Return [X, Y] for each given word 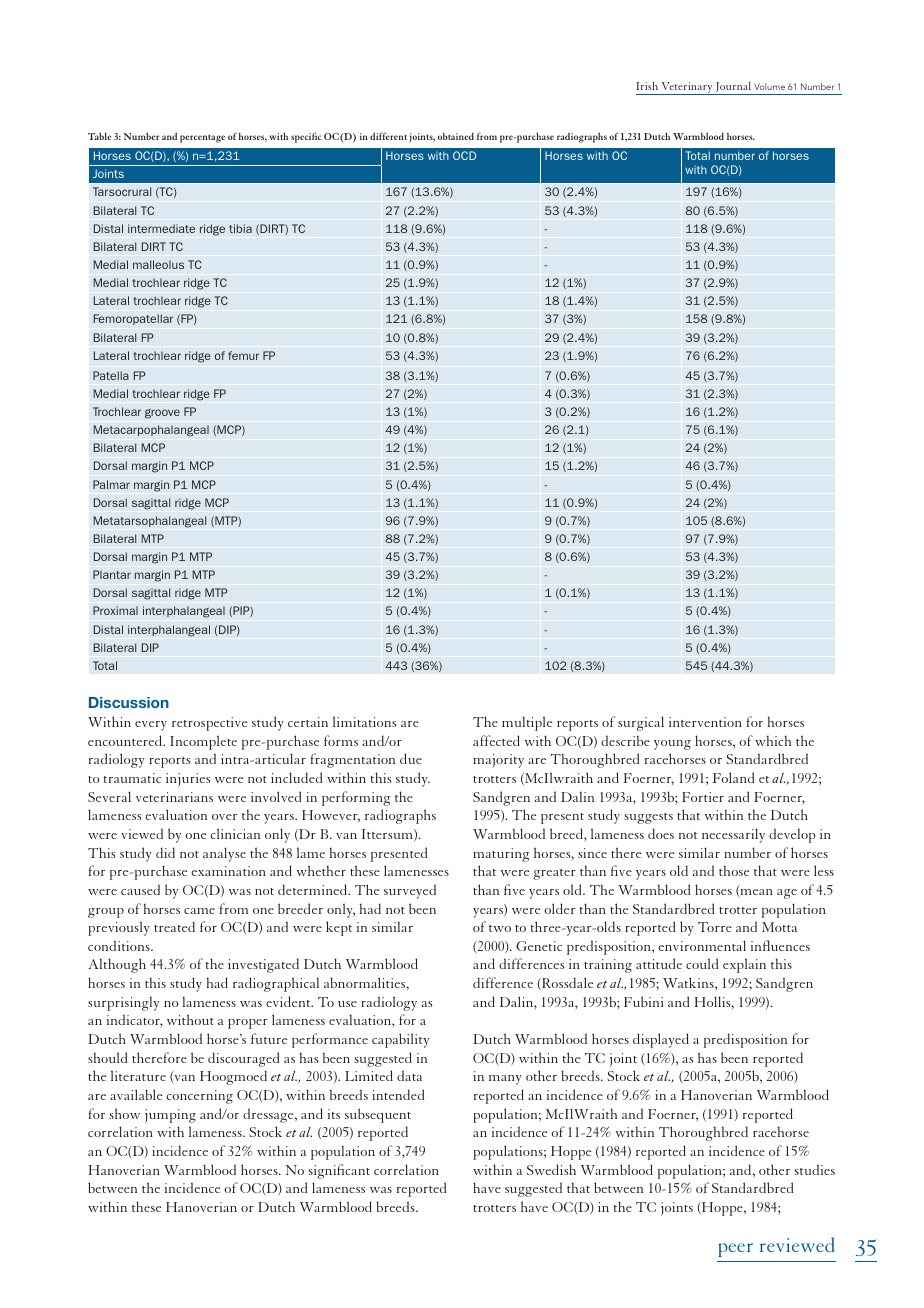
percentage [202, 139]
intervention [705, 722]
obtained [456, 136]
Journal [733, 88]
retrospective [209, 724]
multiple [527, 723]
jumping [170, 1116]
